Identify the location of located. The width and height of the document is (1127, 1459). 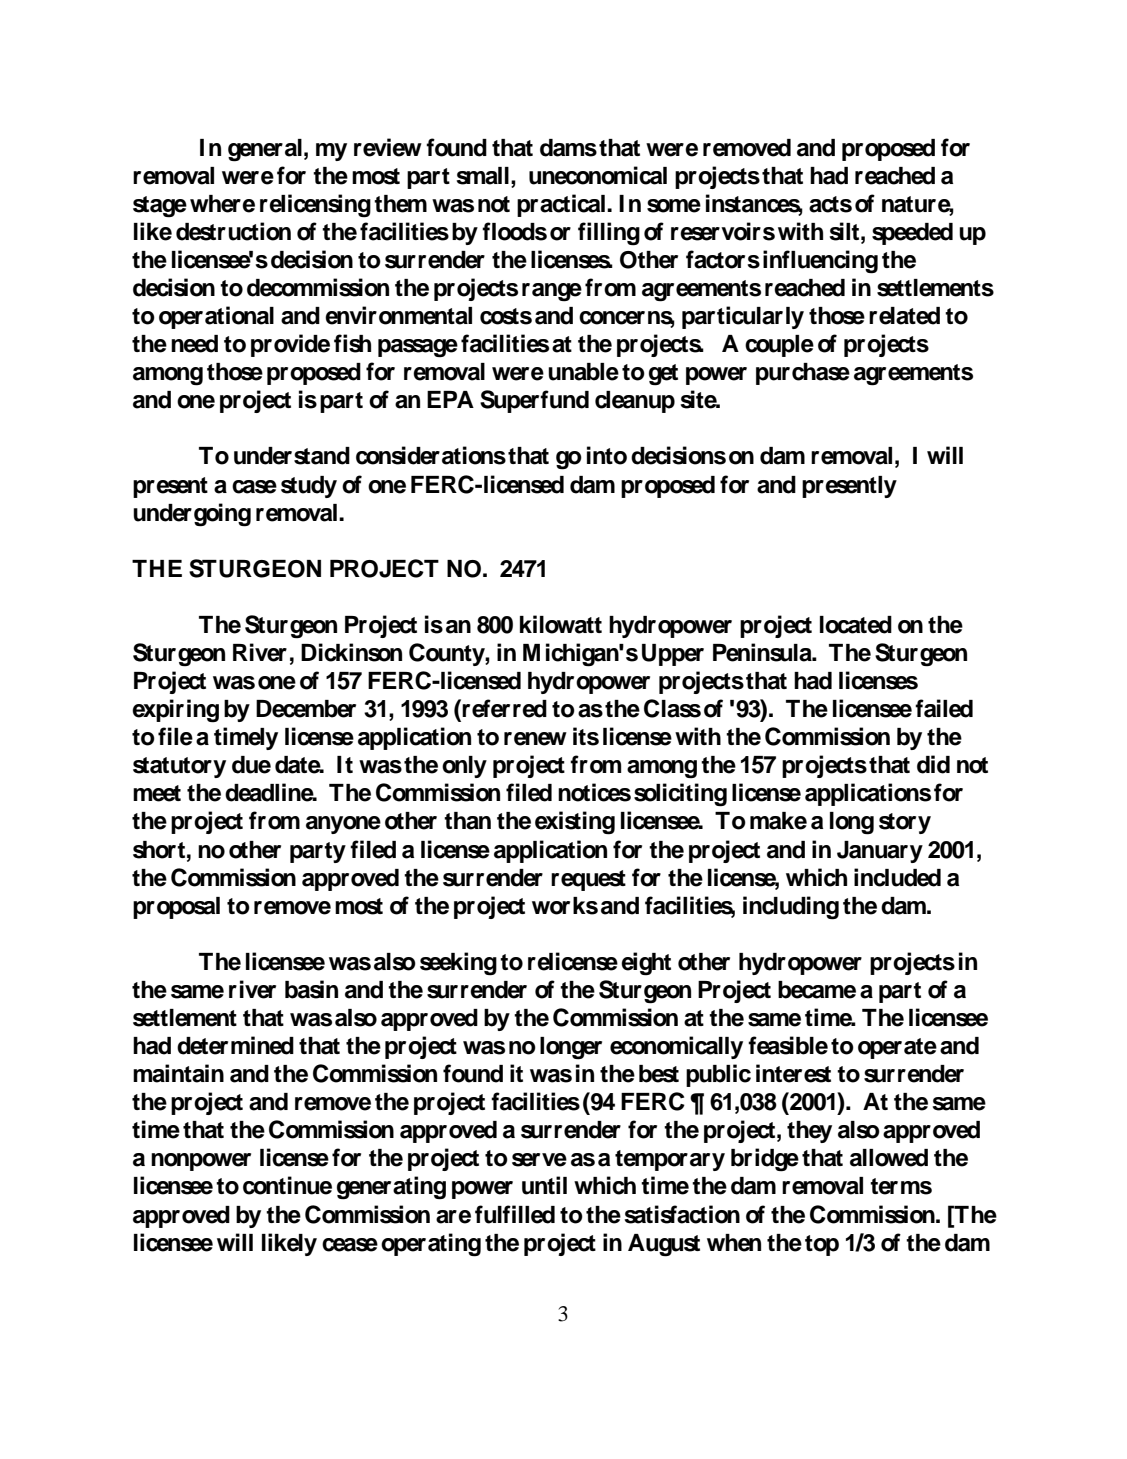
(856, 625).
